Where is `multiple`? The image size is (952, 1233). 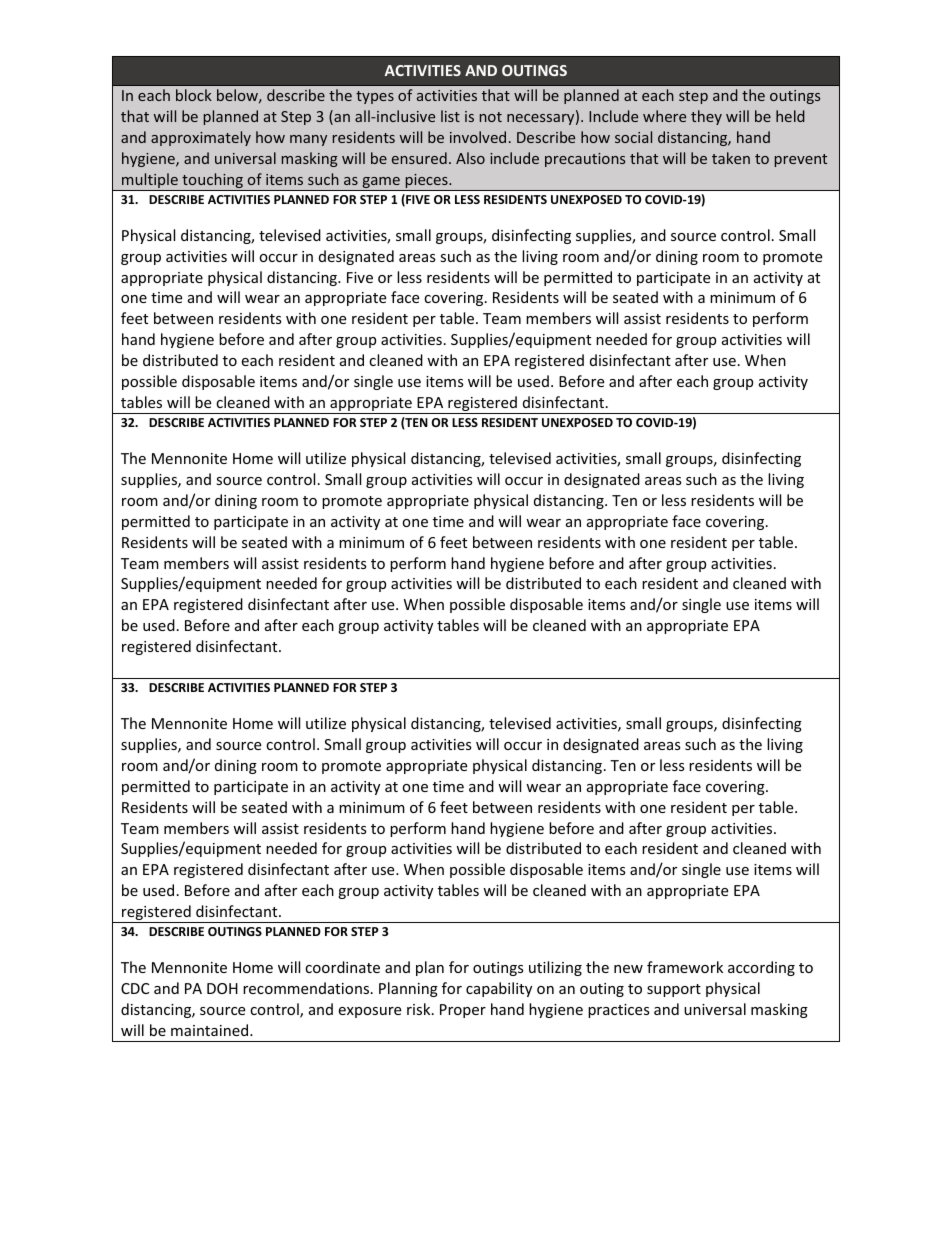
multiple is located at coordinates (150, 182).
